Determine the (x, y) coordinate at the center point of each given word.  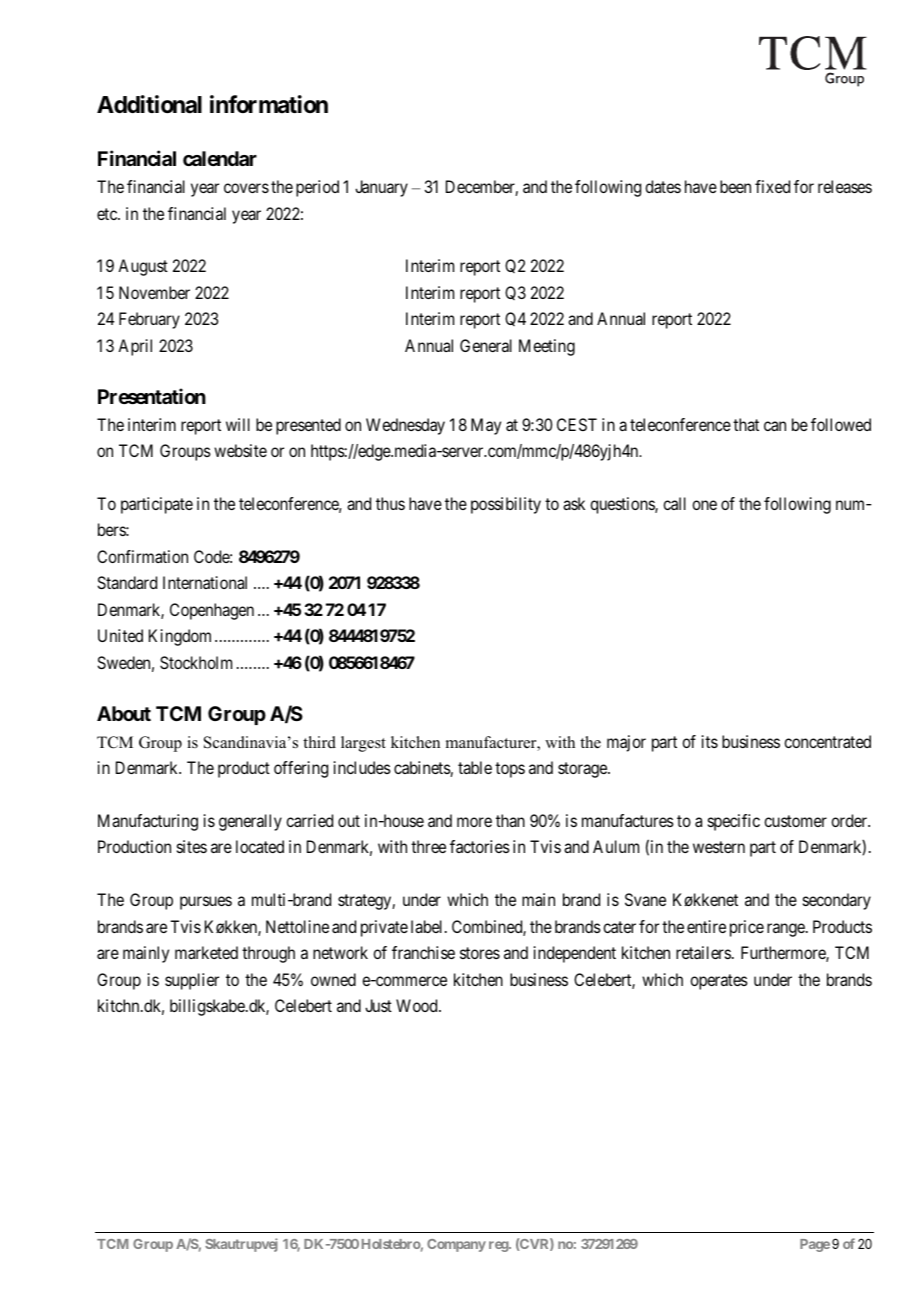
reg (499, 1246)
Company (456, 1245)
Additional (149, 104)
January (381, 188)
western (719, 847)
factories (480, 846)
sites (192, 846)
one (704, 505)
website (240, 450)
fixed (772, 186)
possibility (506, 505)
